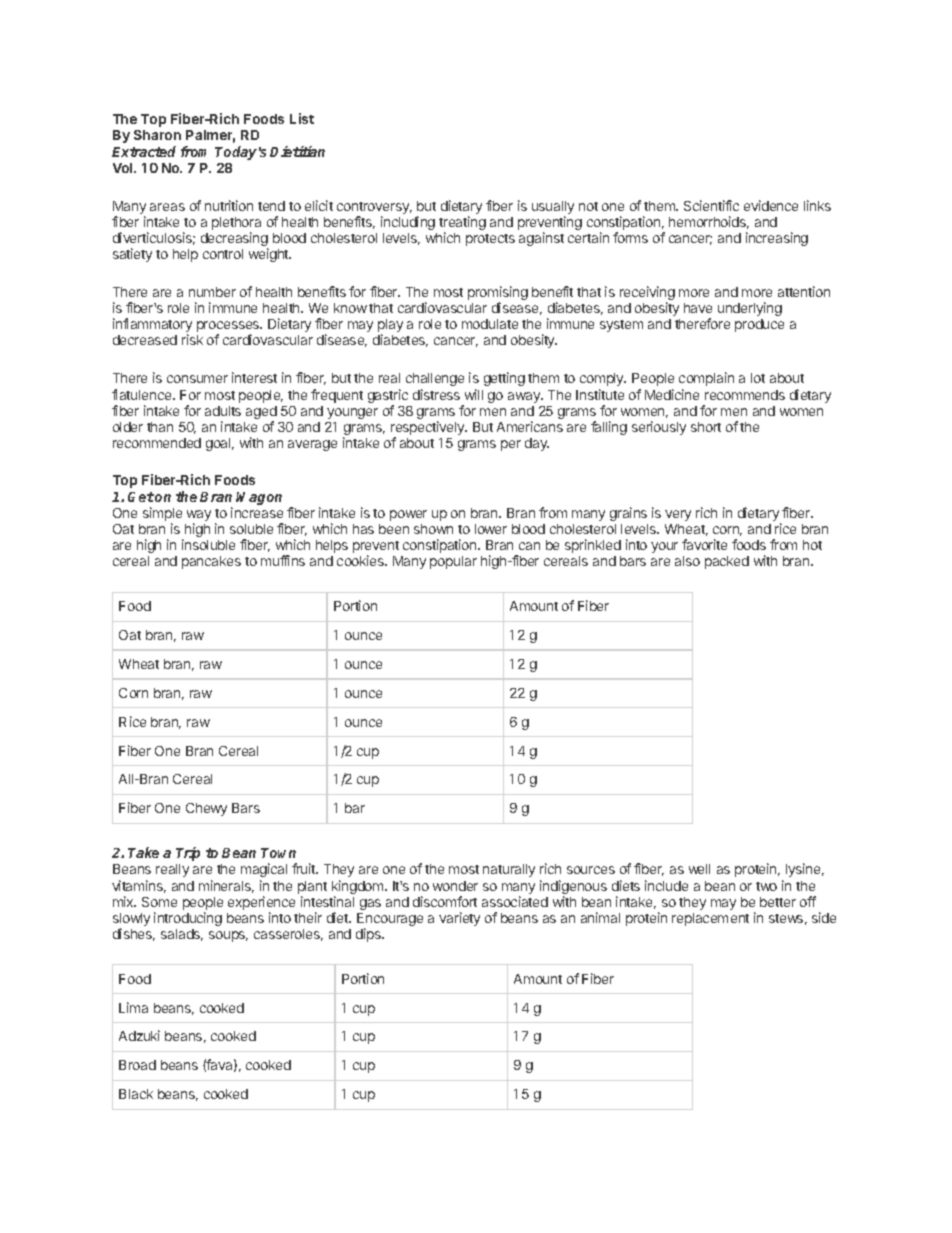 This document has height=1233, width=952. What do you see at coordinates (157, 443) in the document?
I see `recommended` at bounding box center [157, 443].
